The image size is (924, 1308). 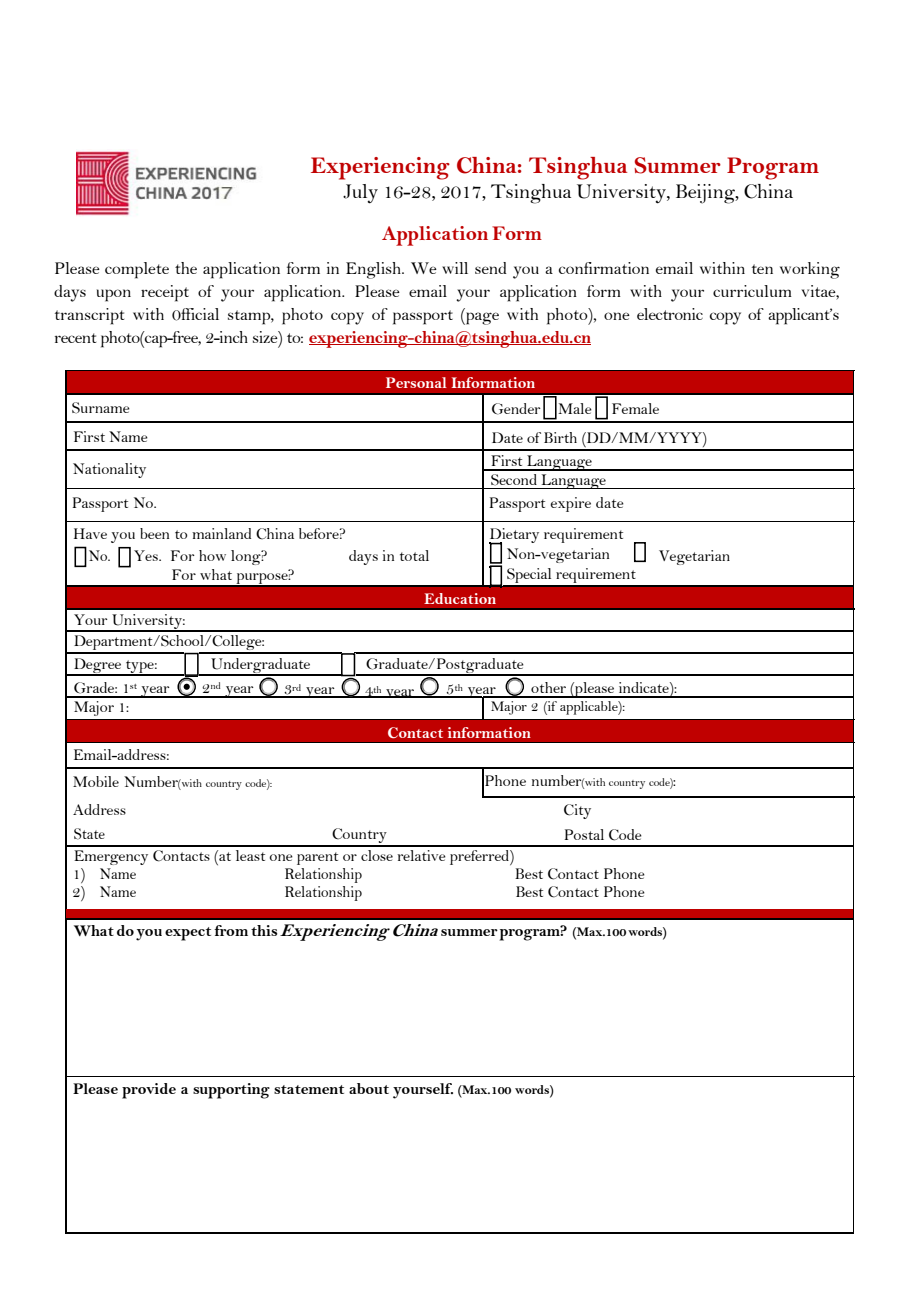 I want to click on Postal, so click(x=584, y=834).
